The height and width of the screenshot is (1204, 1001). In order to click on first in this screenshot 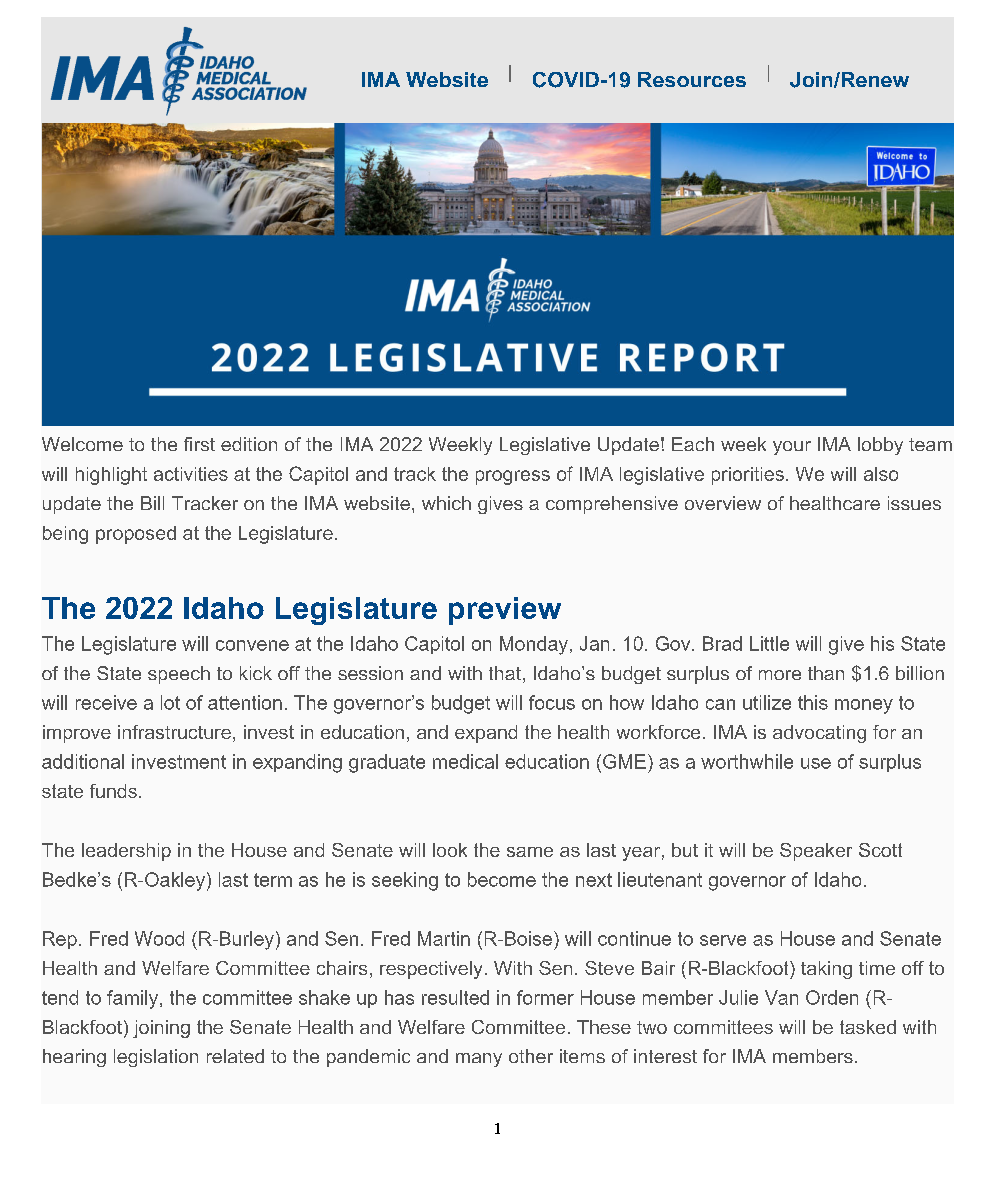, I will do `click(199, 444)`.
